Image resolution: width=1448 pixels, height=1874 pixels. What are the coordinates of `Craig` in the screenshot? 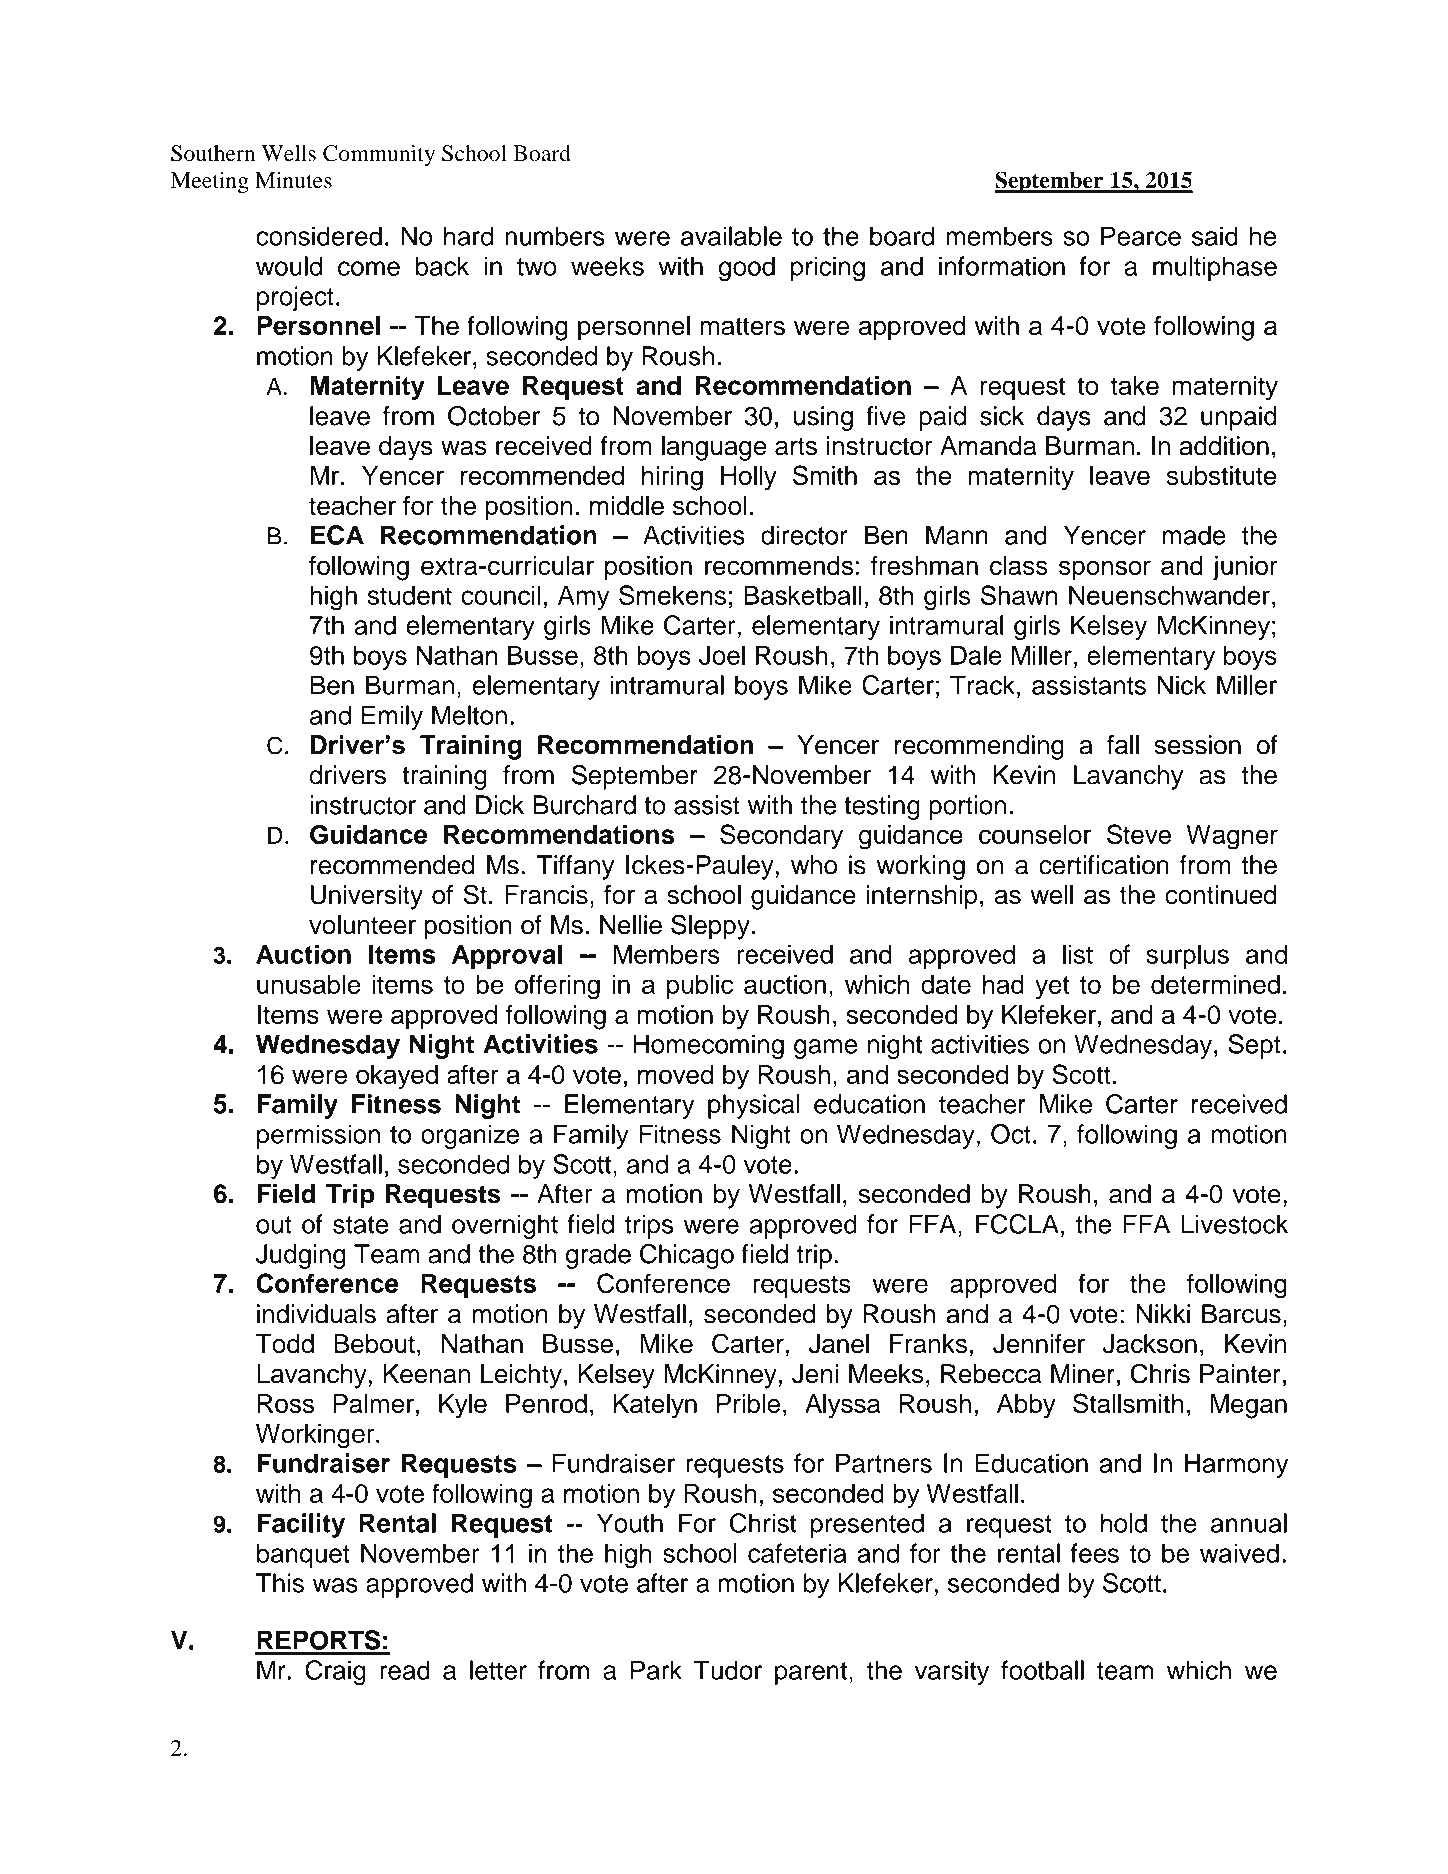 It's located at (335, 1672).
